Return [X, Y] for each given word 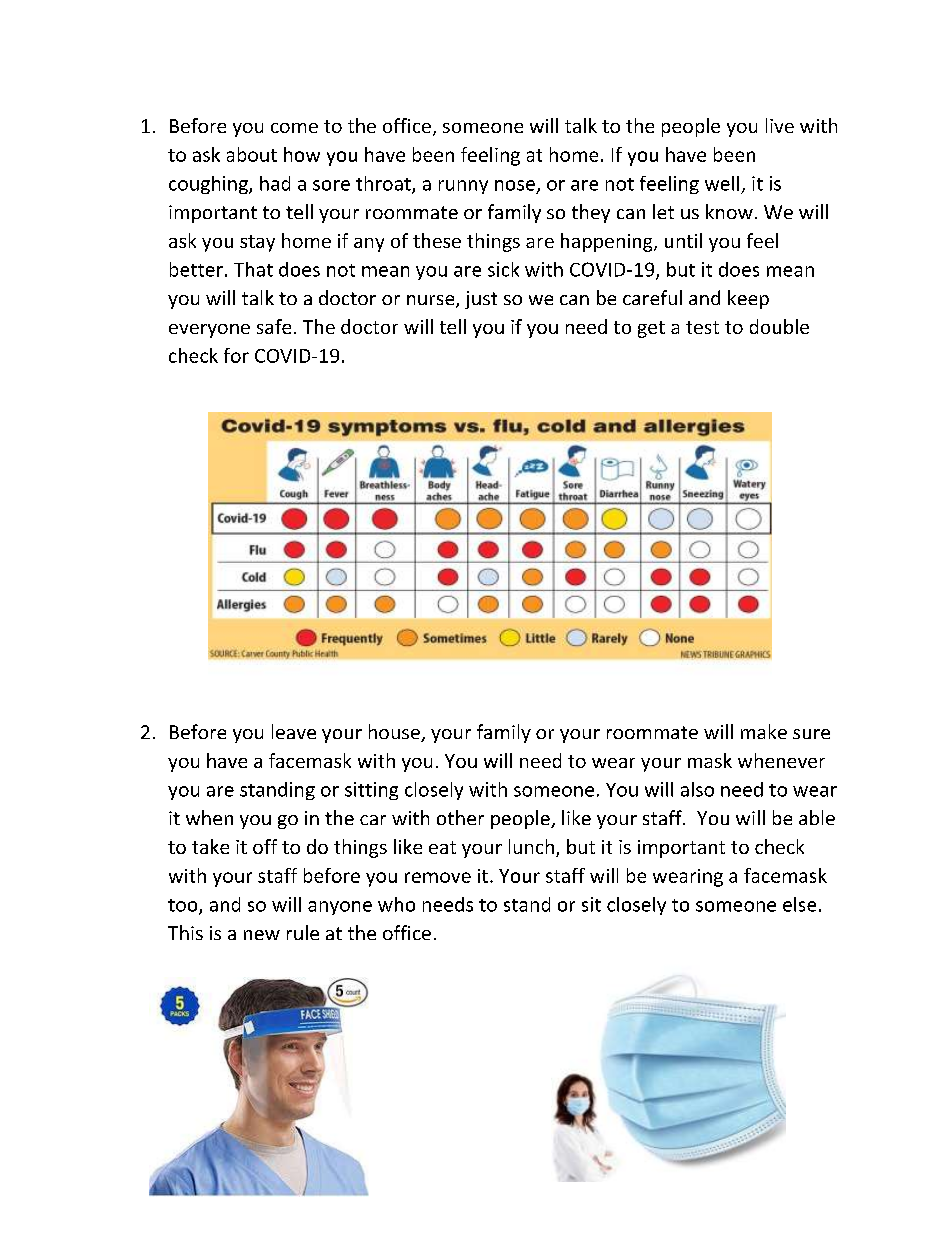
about [252, 154]
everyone [209, 331]
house [395, 733]
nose [515, 185]
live [780, 125]
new [262, 935]
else [799, 904]
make [764, 731]
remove [438, 877]
